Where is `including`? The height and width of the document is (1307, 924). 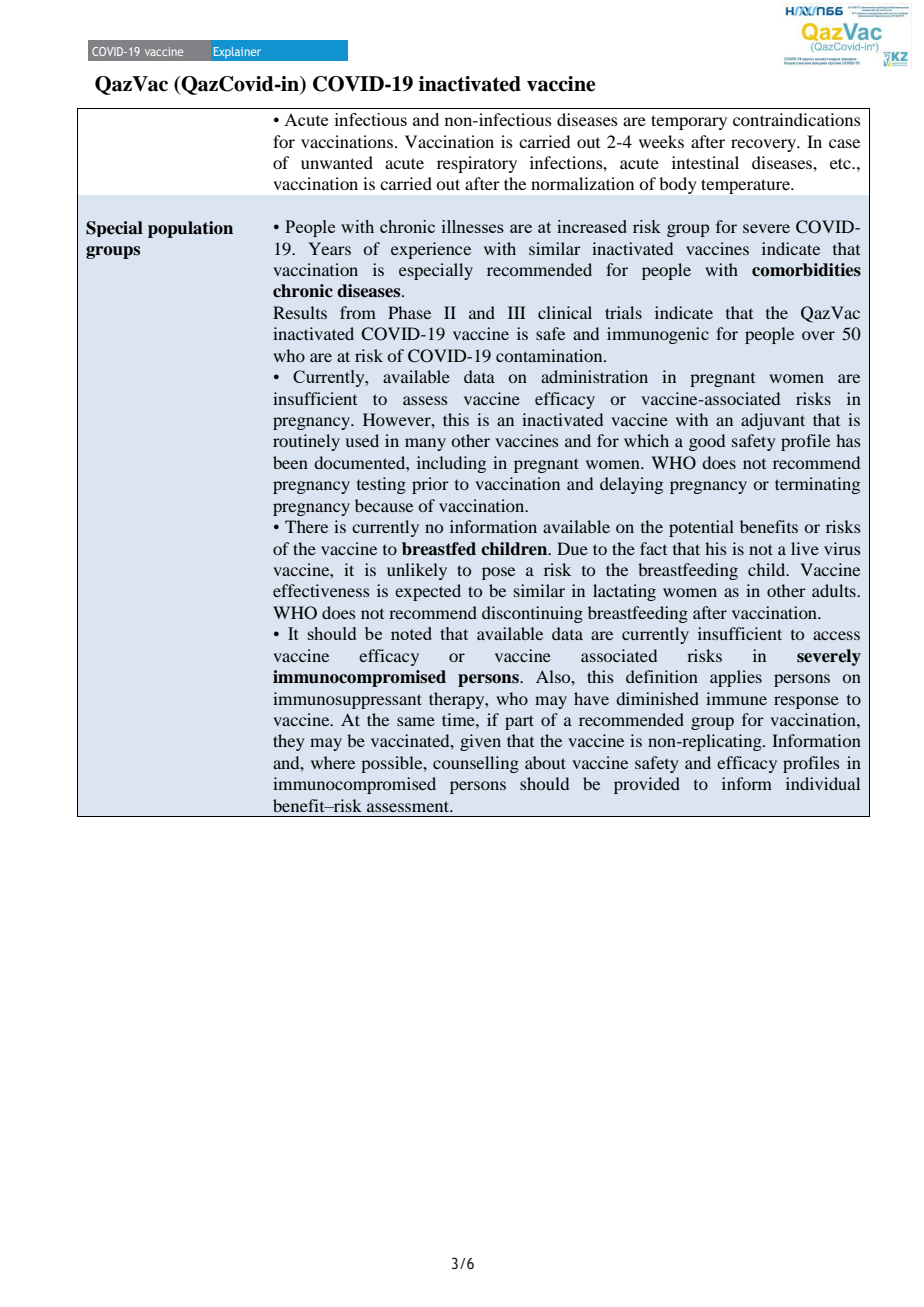
including is located at coordinates (451, 464).
